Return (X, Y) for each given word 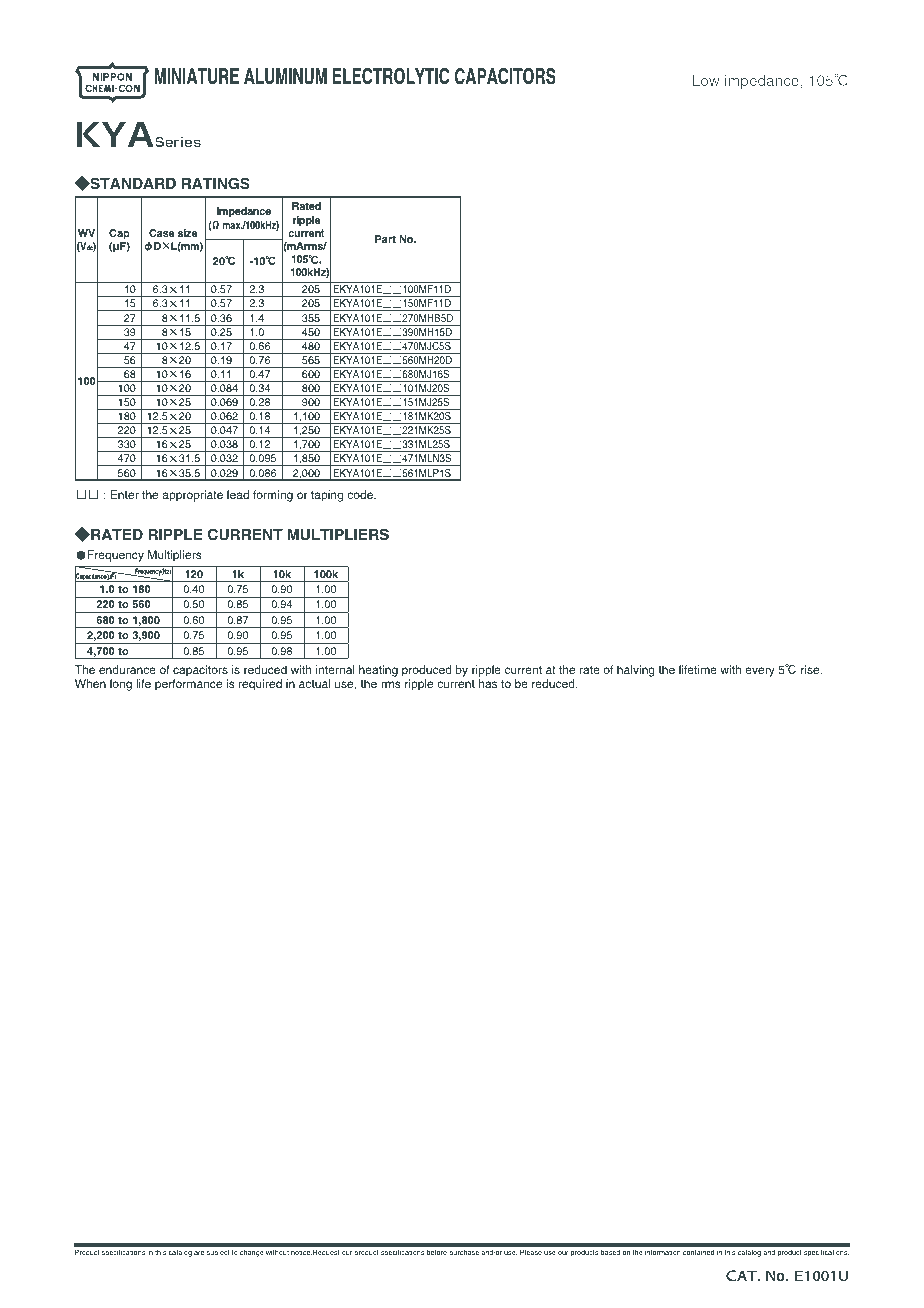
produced (427, 671)
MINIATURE (197, 76)
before (437, 1252)
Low (706, 80)
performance (188, 685)
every (760, 672)
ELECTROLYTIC (391, 76)
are (199, 1253)
